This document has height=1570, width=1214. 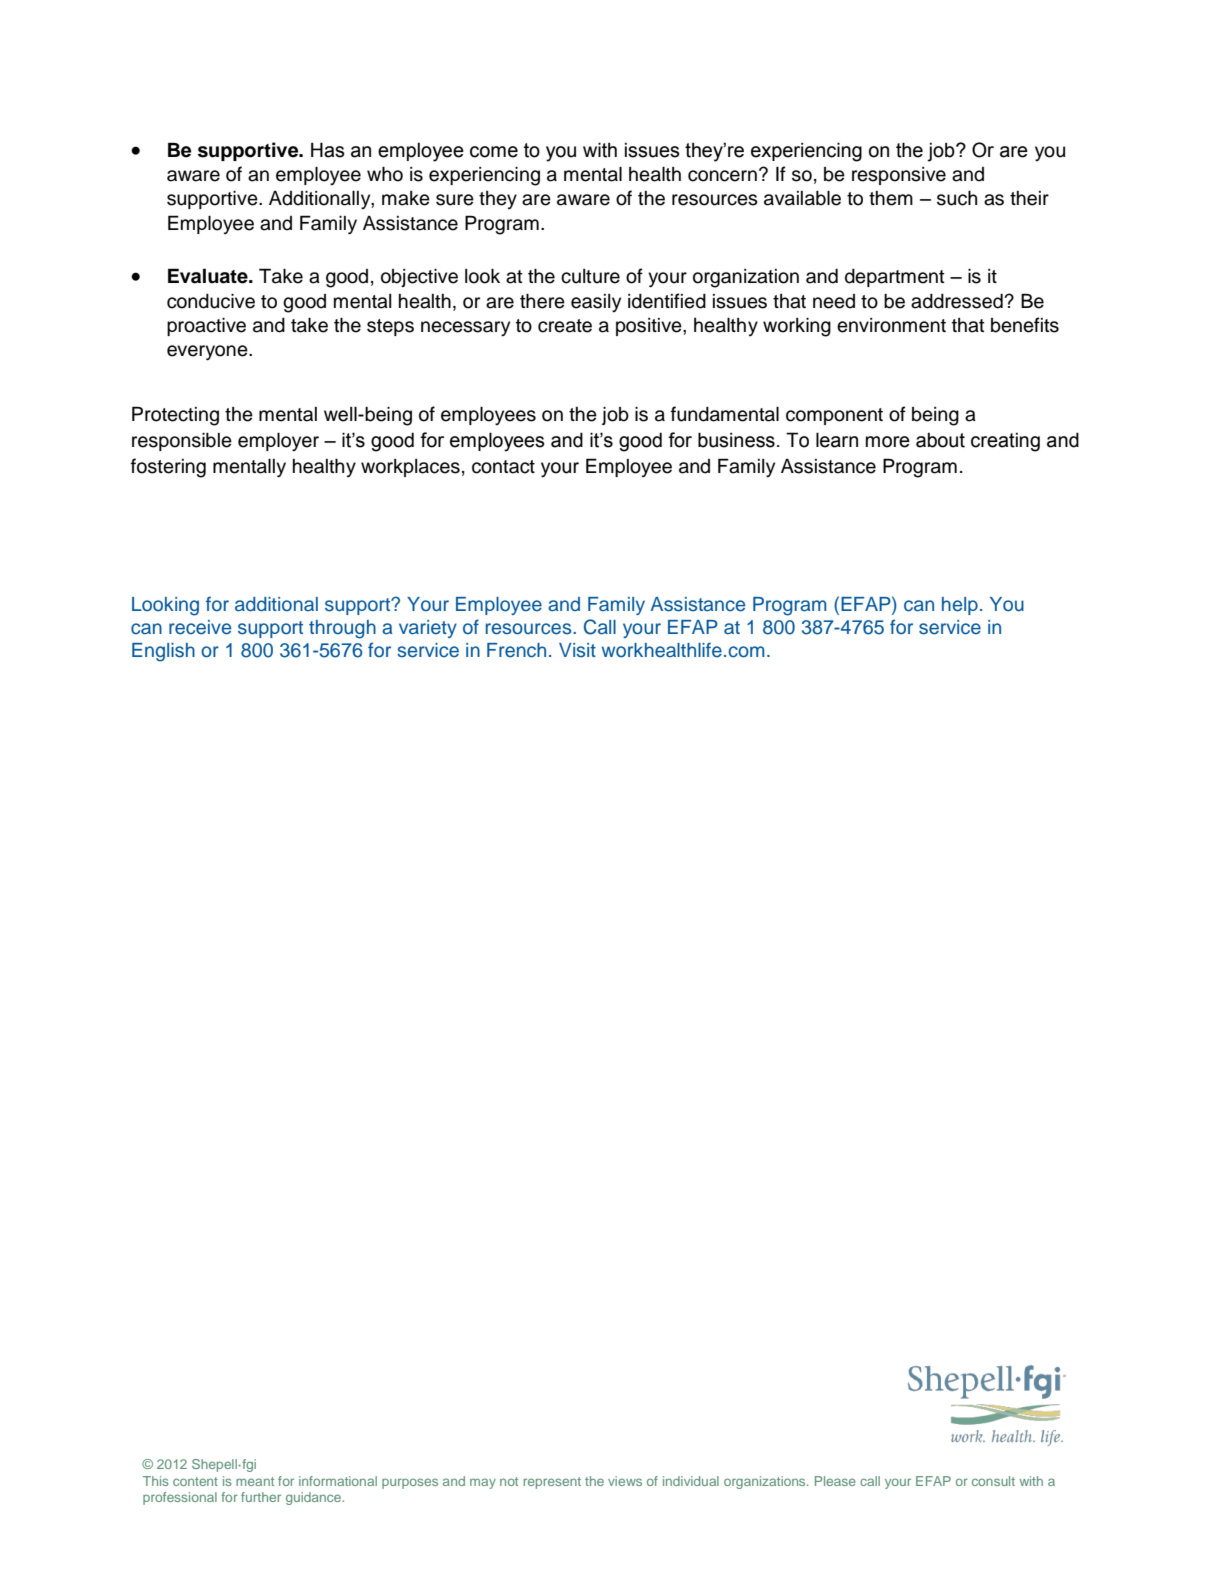 I want to click on receive, so click(x=200, y=627).
